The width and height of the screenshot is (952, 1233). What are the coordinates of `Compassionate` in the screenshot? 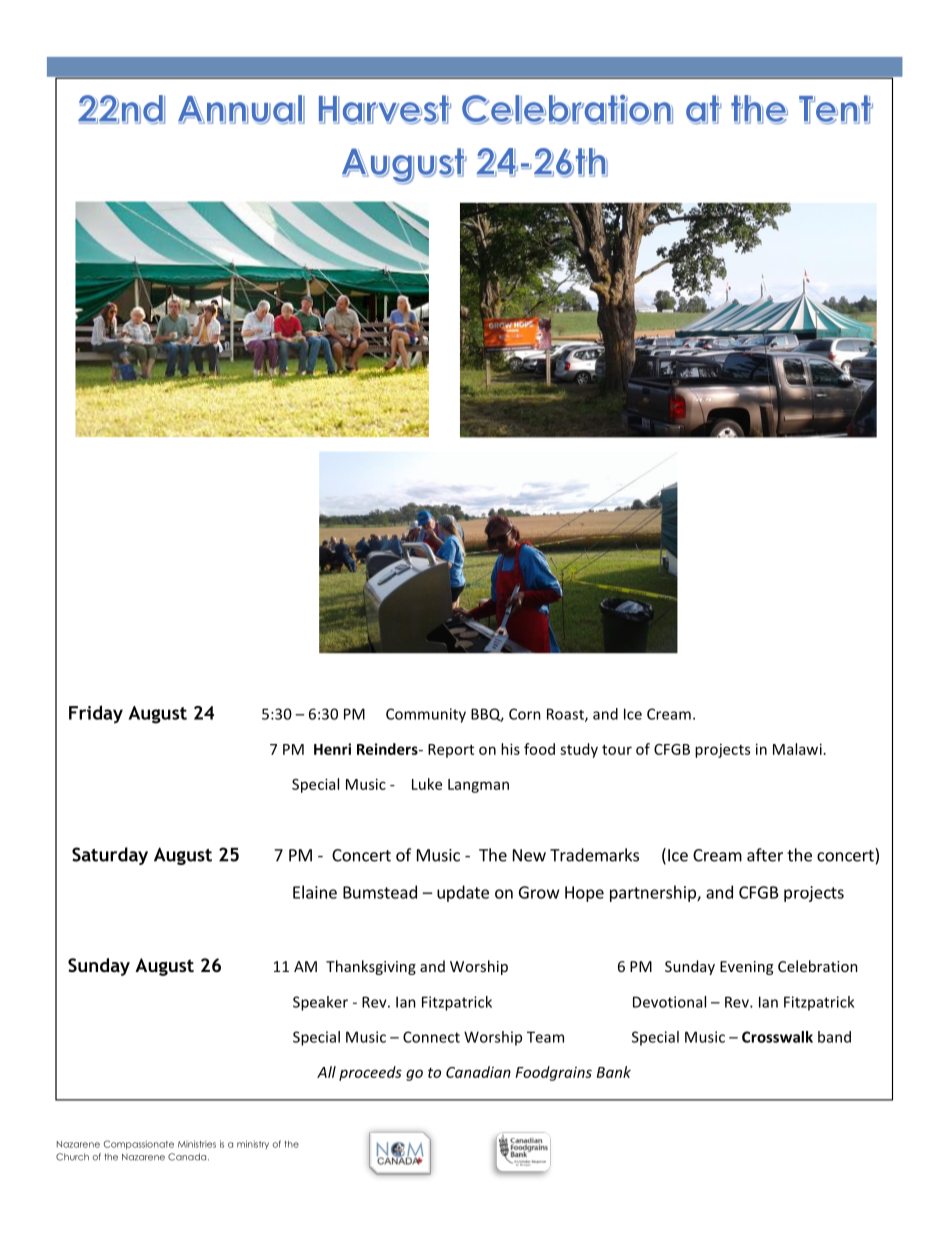 It's located at (139, 1144).
